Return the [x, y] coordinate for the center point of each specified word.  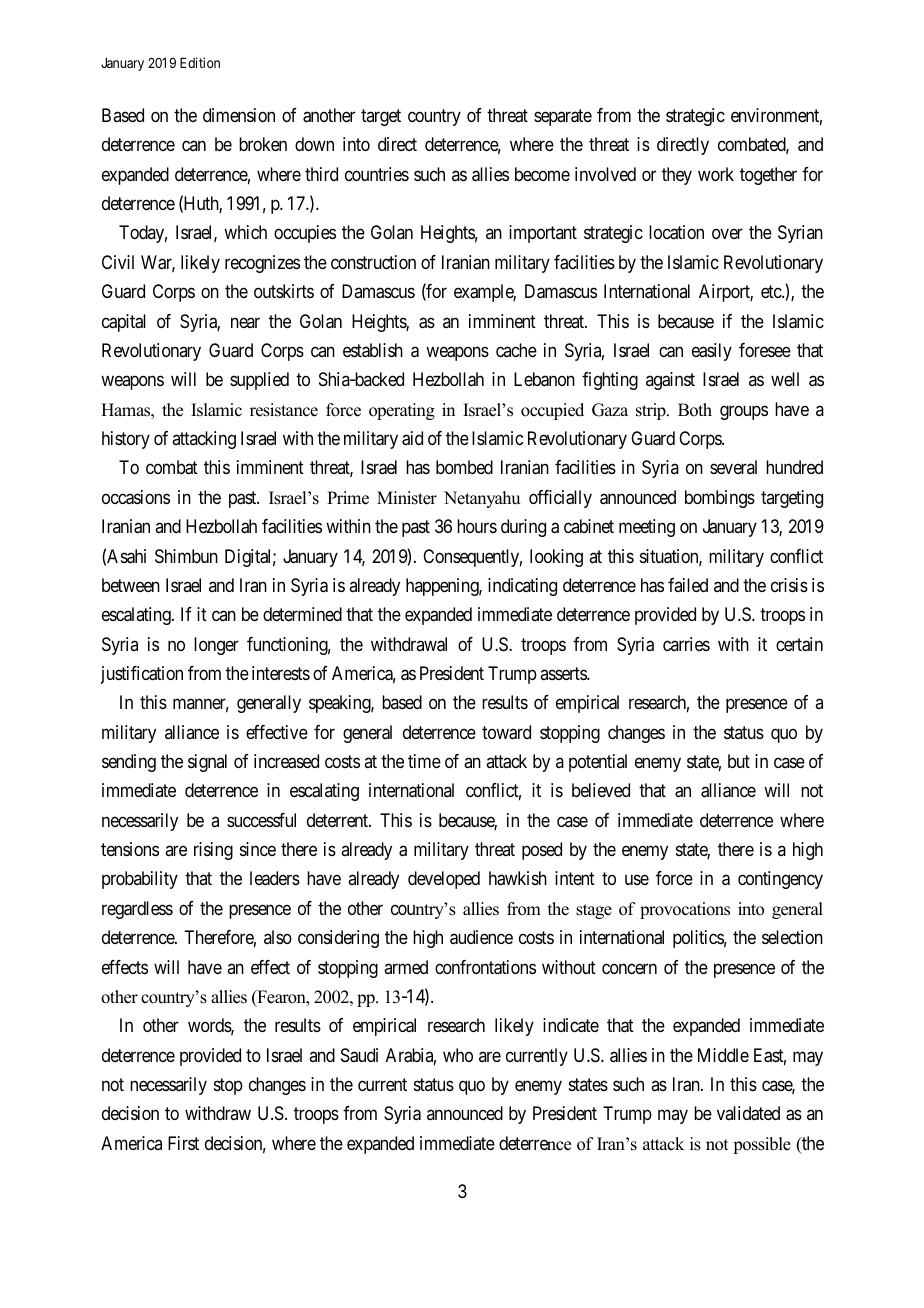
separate [563, 117]
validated [748, 1113]
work [716, 174]
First [183, 1143]
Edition [200, 62]
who [458, 1055]
